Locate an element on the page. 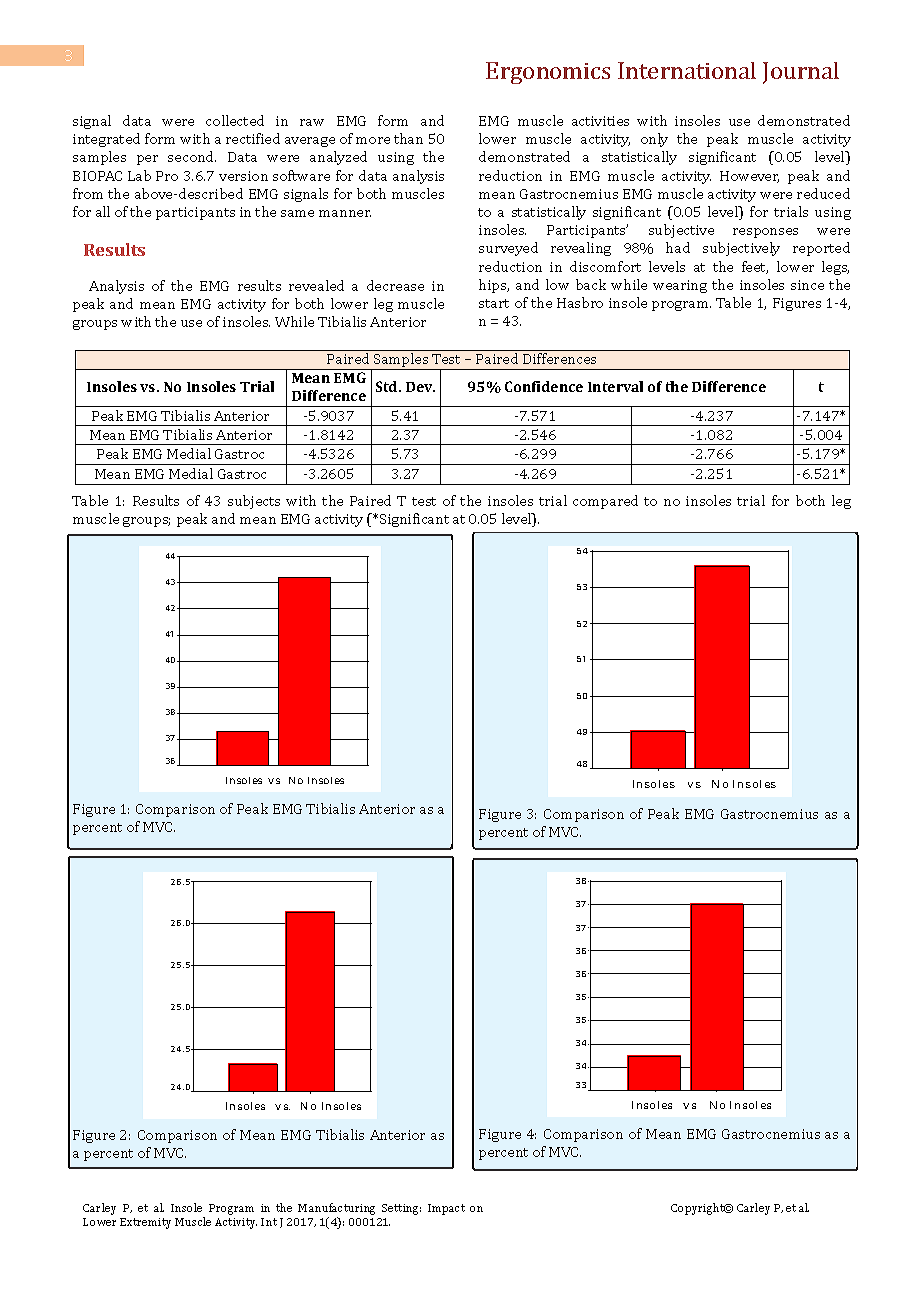 This document has width=924, height=1307. Journal is located at coordinates (801, 73).
